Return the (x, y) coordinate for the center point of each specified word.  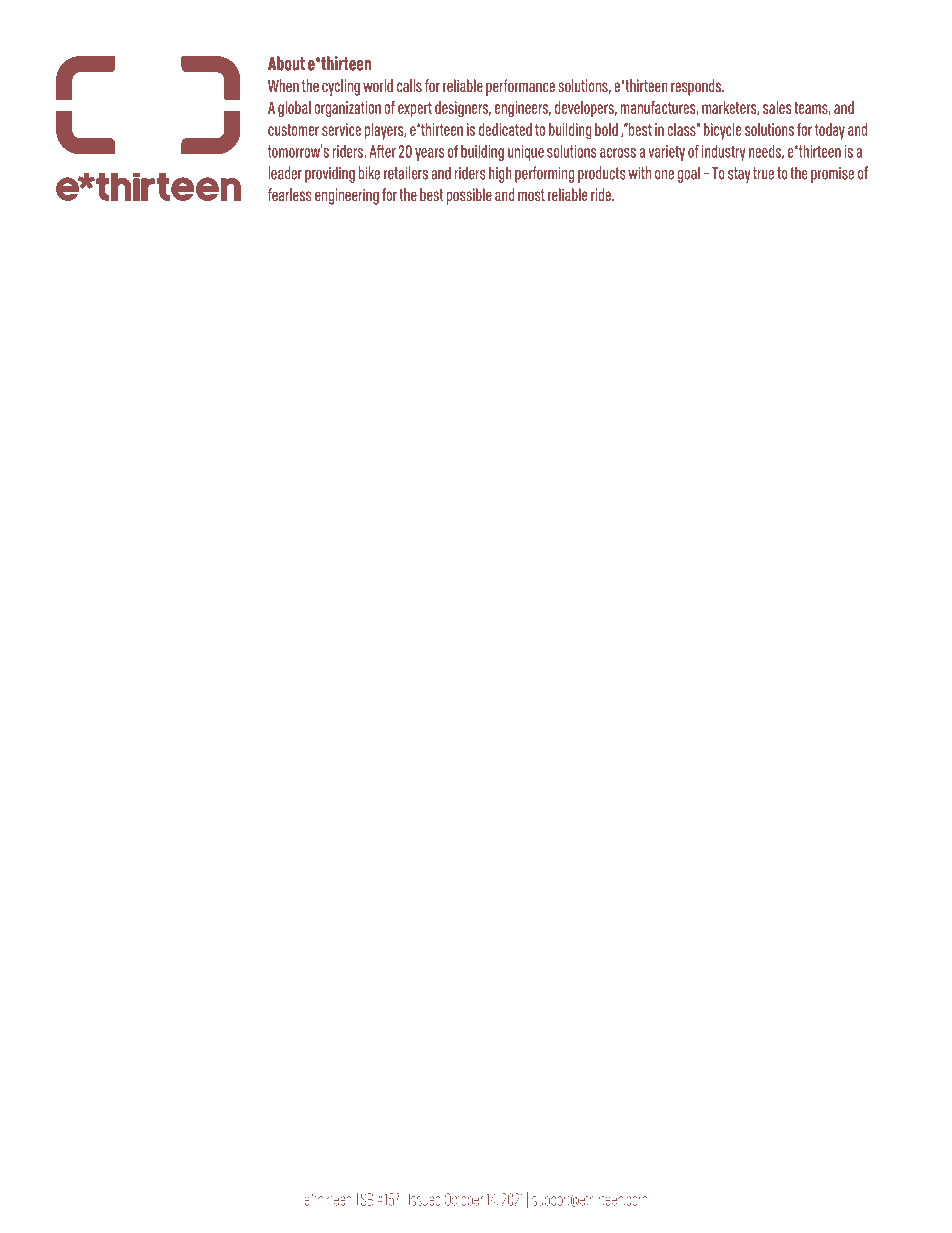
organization (347, 109)
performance (520, 87)
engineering (347, 196)
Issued (424, 1200)
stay (739, 175)
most (531, 195)
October (464, 1199)
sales (777, 107)
